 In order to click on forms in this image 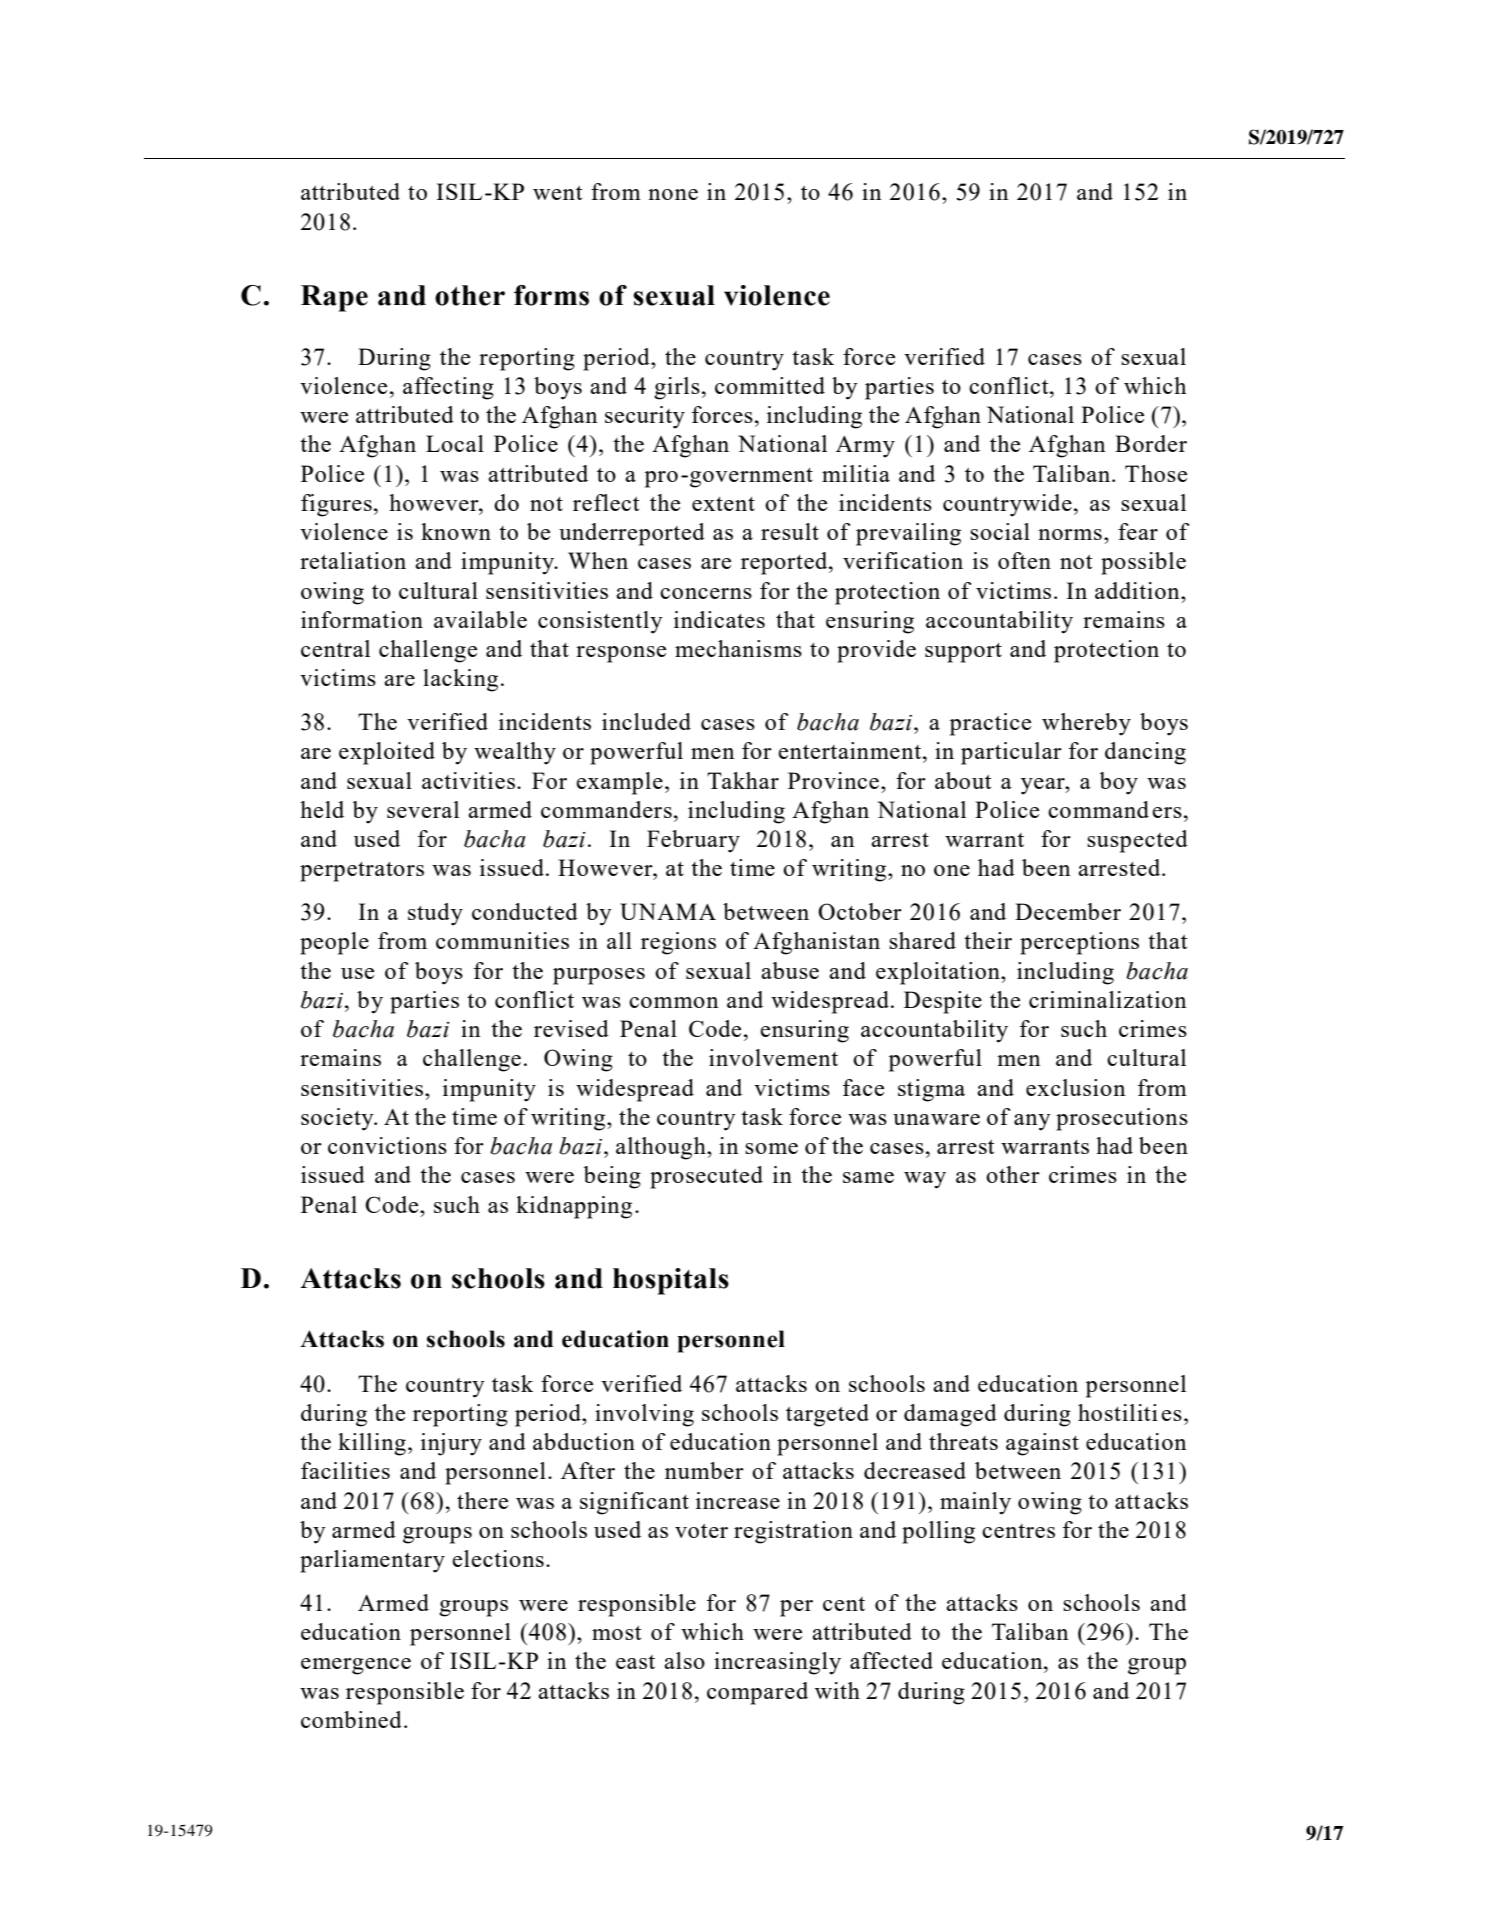, I will do `click(551, 295)`.
